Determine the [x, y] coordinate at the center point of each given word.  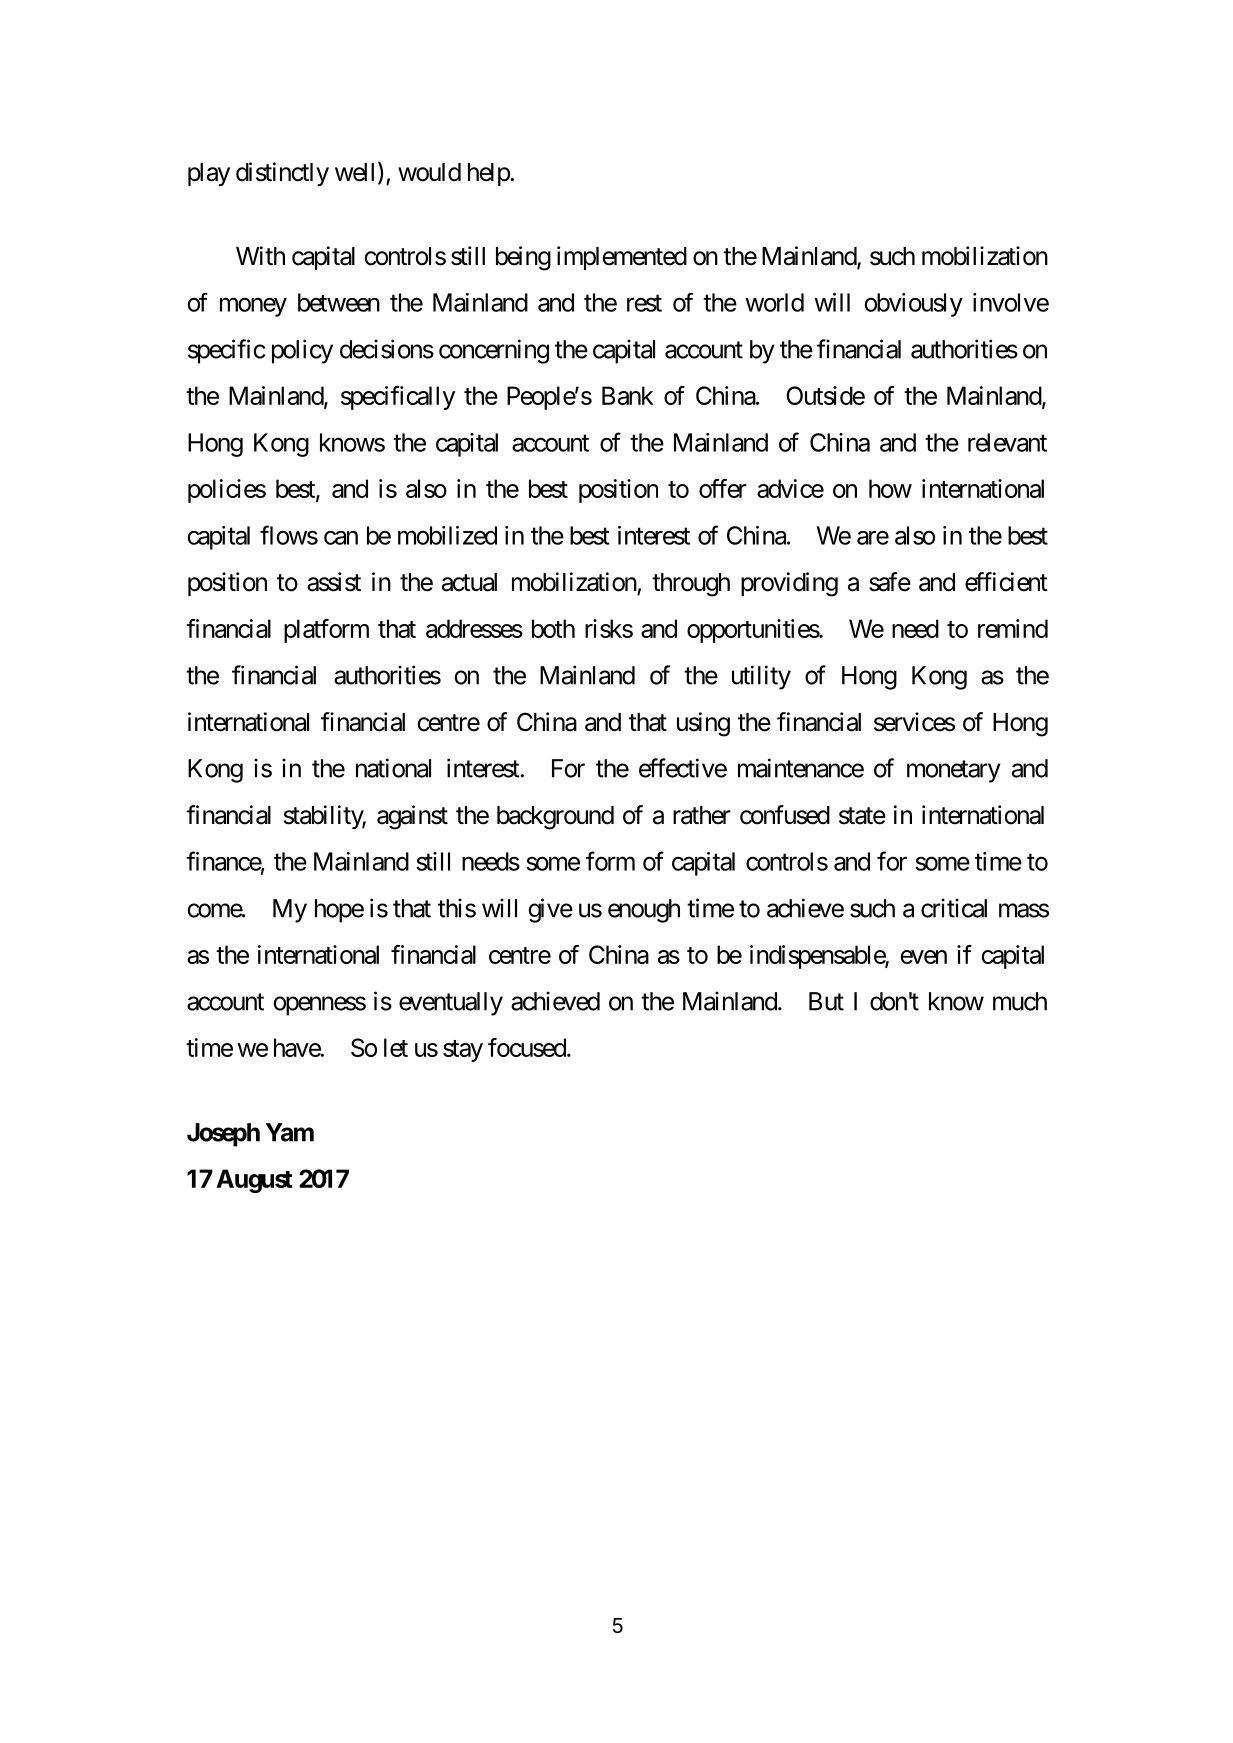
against [412, 817]
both [553, 628]
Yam [290, 1132]
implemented [622, 258]
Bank [627, 395]
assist [334, 582]
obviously [914, 305]
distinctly [282, 174]
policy [302, 351]
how [890, 488]
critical [954, 908]
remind [1013, 628]
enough [644, 911]
